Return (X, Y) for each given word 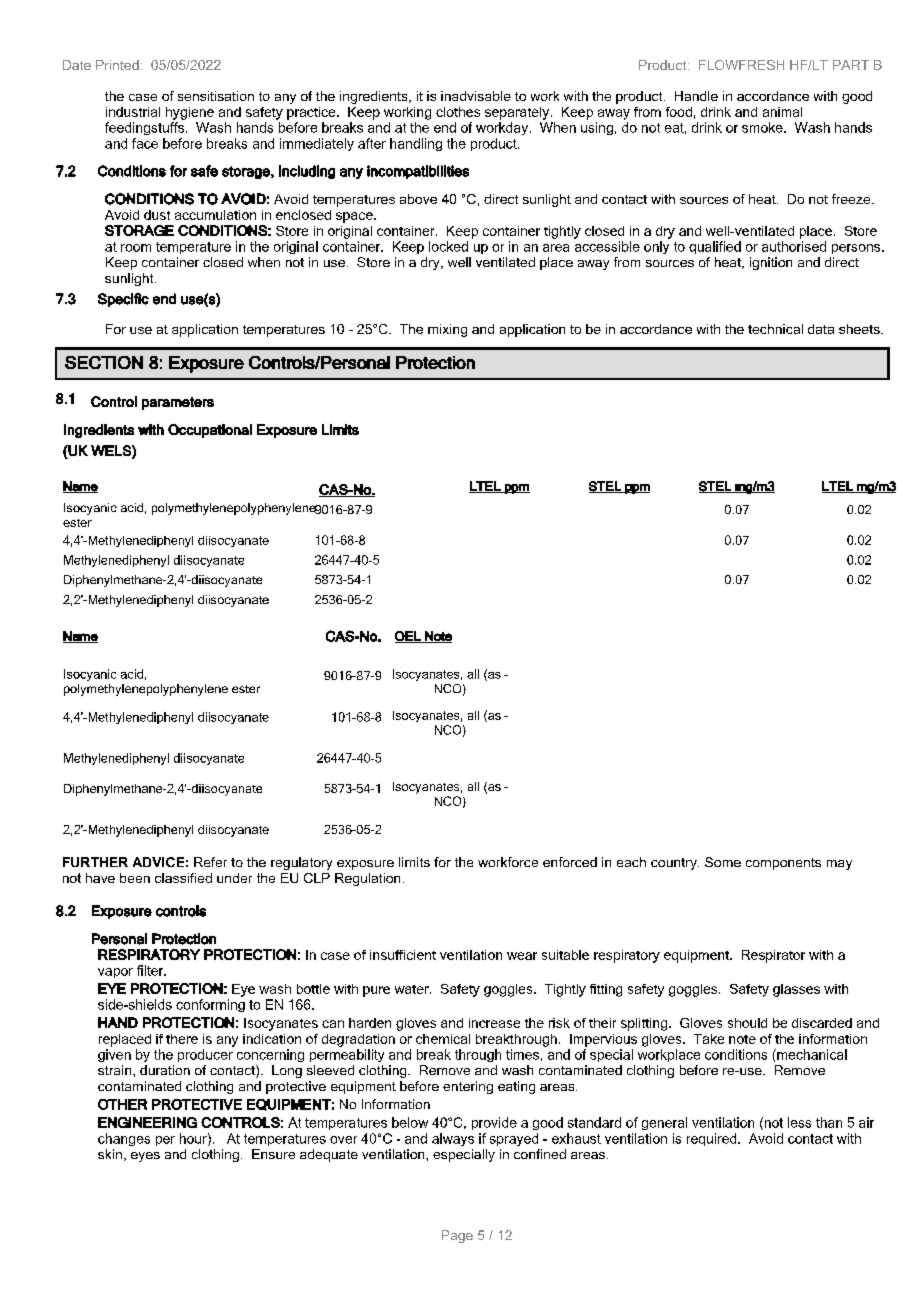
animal (782, 112)
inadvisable (476, 96)
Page (457, 1236)
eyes (145, 1157)
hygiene (190, 113)
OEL (409, 637)
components (783, 864)
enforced (570, 862)
